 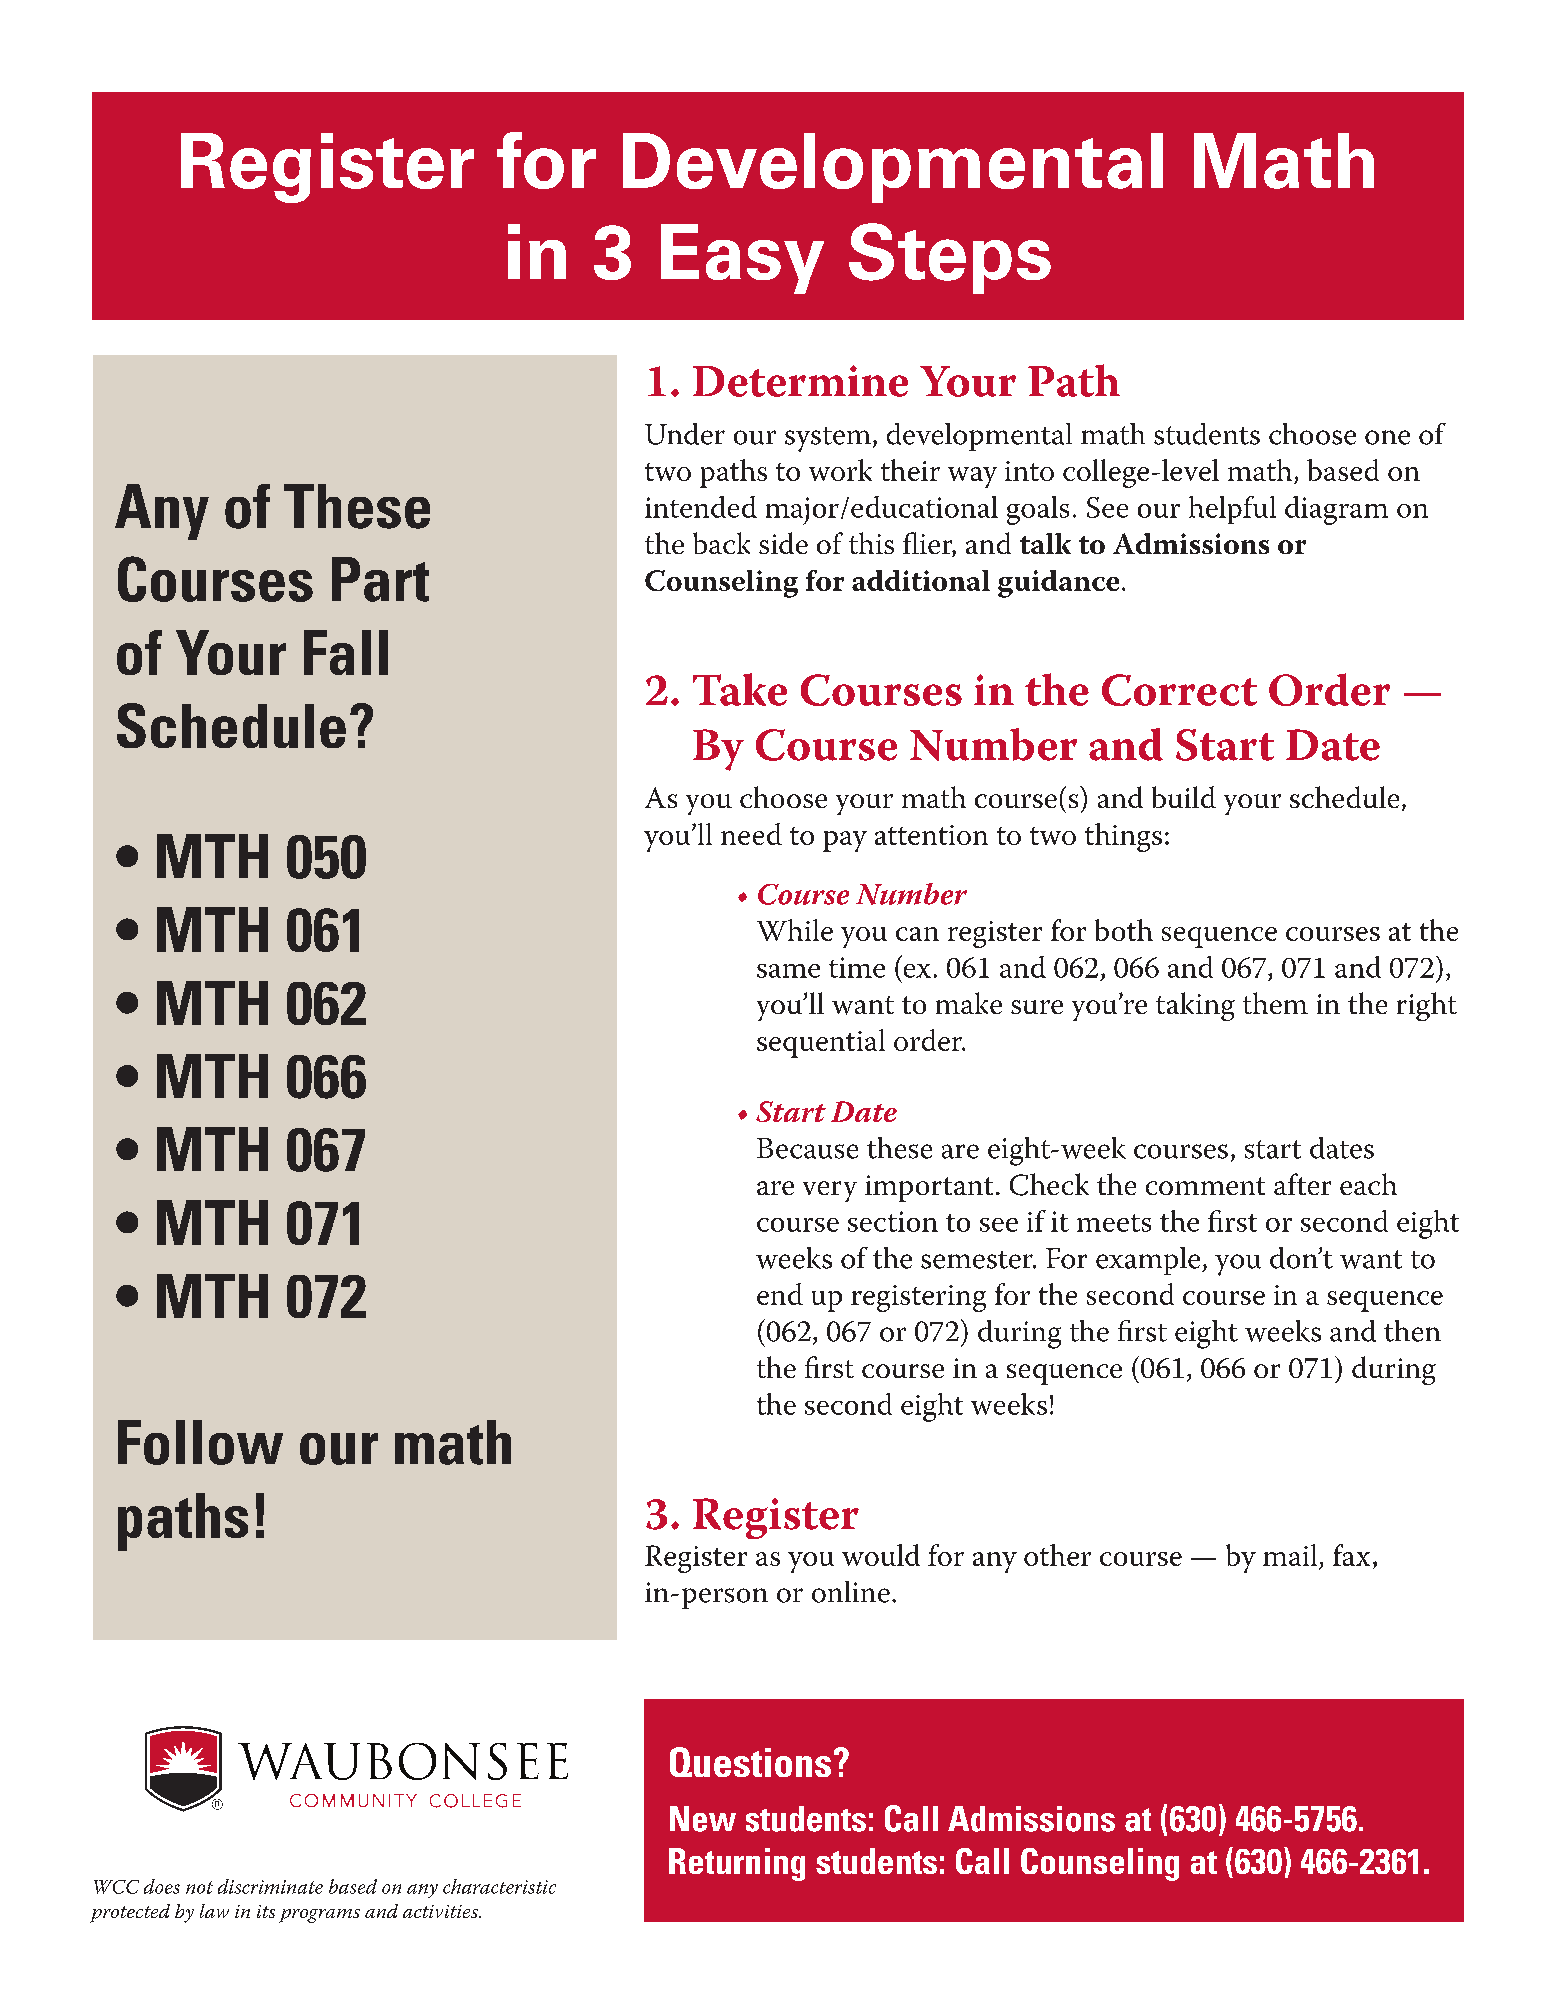 What do you see at coordinates (881, 1555) in the page?
I see `would` at bounding box center [881, 1555].
